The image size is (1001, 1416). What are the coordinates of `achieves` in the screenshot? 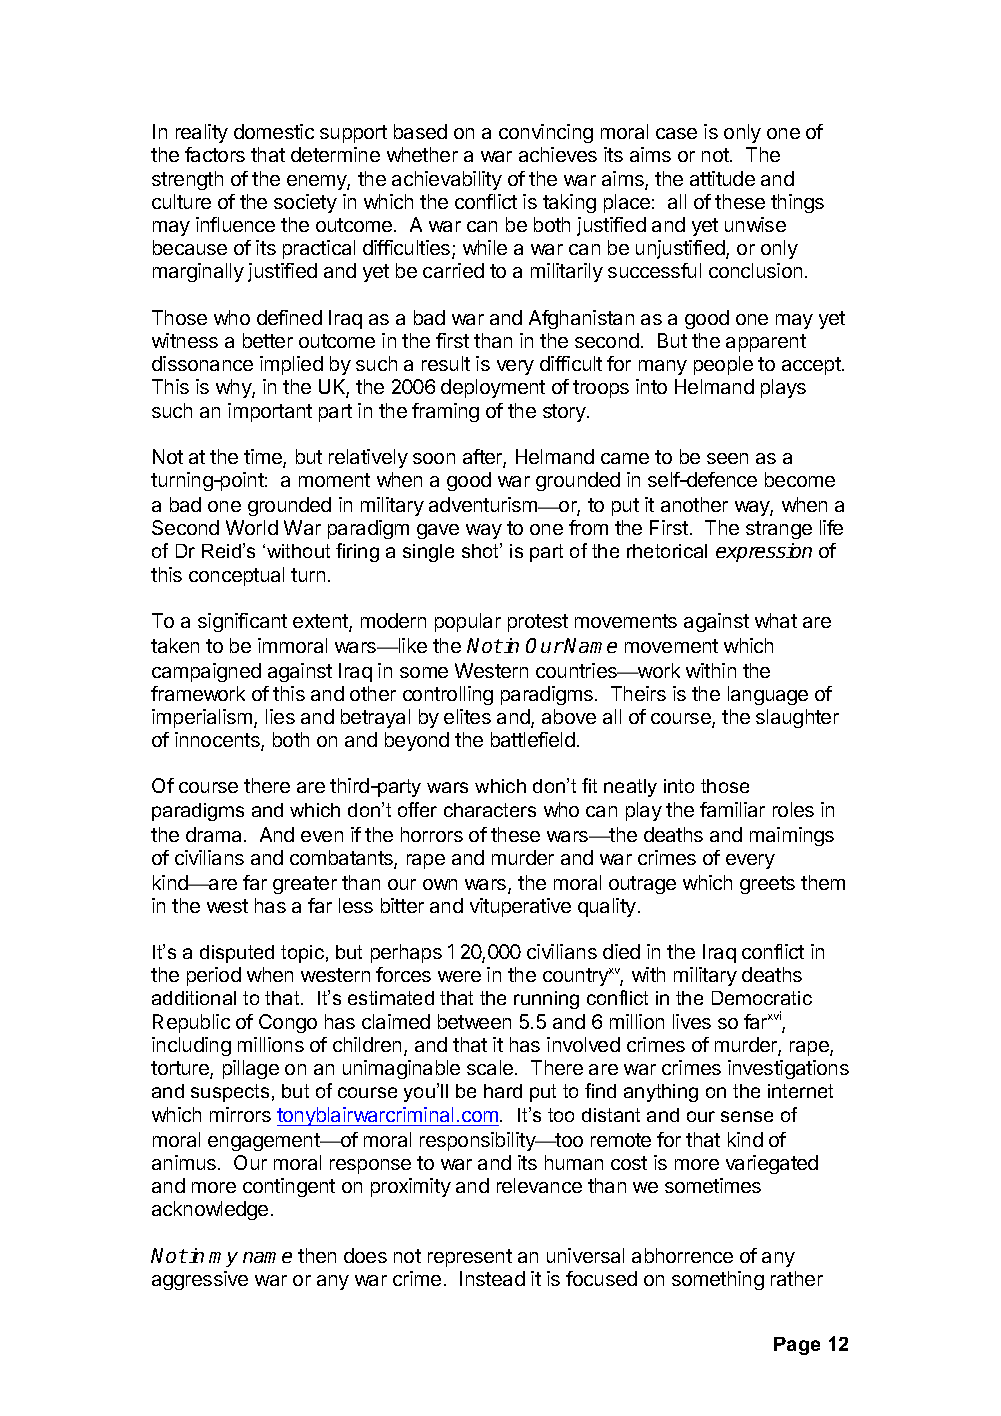 It's located at (558, 154).
